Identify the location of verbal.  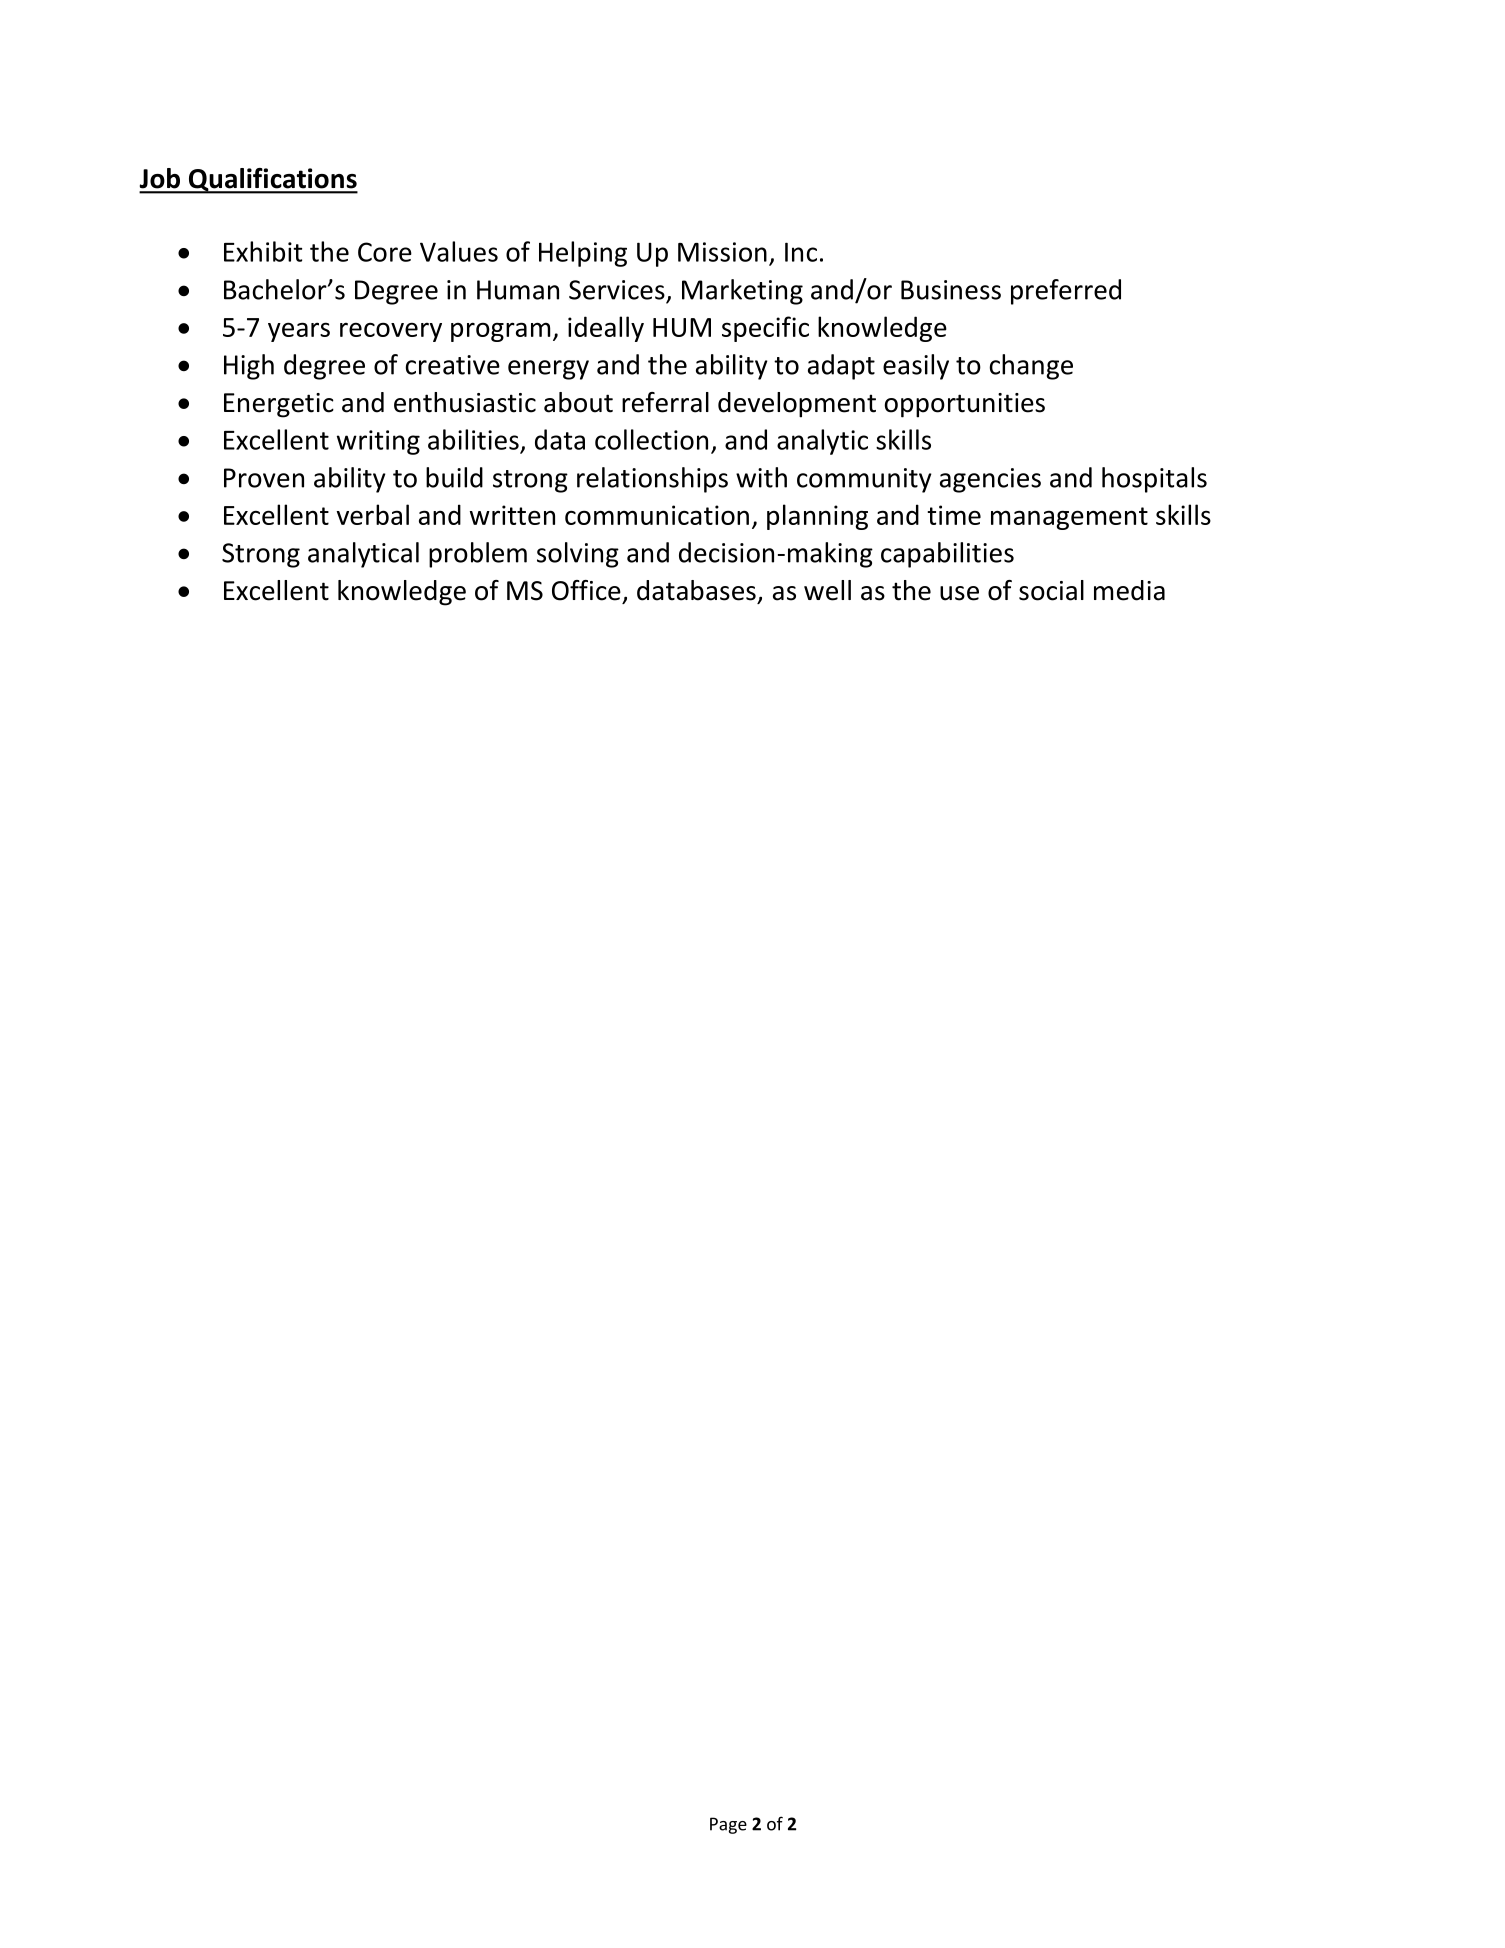
(373, 514).
